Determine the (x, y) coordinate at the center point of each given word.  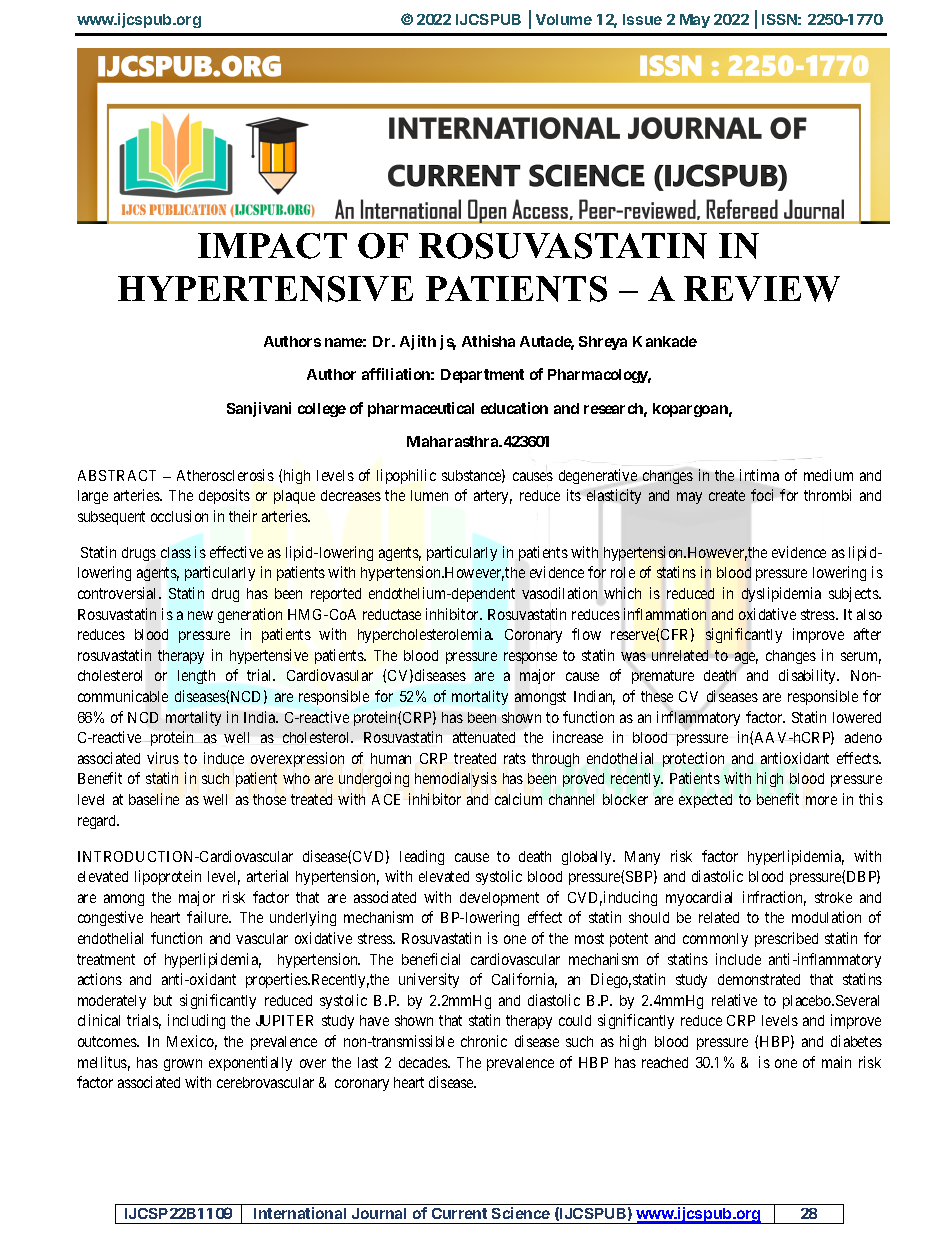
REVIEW (762, 289)
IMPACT (272, 246)
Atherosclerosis (225, 475)
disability (809, 676)
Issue (642, 19)
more (821, 800)
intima (759, 475)
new (200, 615)
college (322, 410)
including (196, 1021)
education (514, 408)
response (530, 658)
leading (422, 857)
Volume (564, 19)
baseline (154, 799)
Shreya (603, 343)
